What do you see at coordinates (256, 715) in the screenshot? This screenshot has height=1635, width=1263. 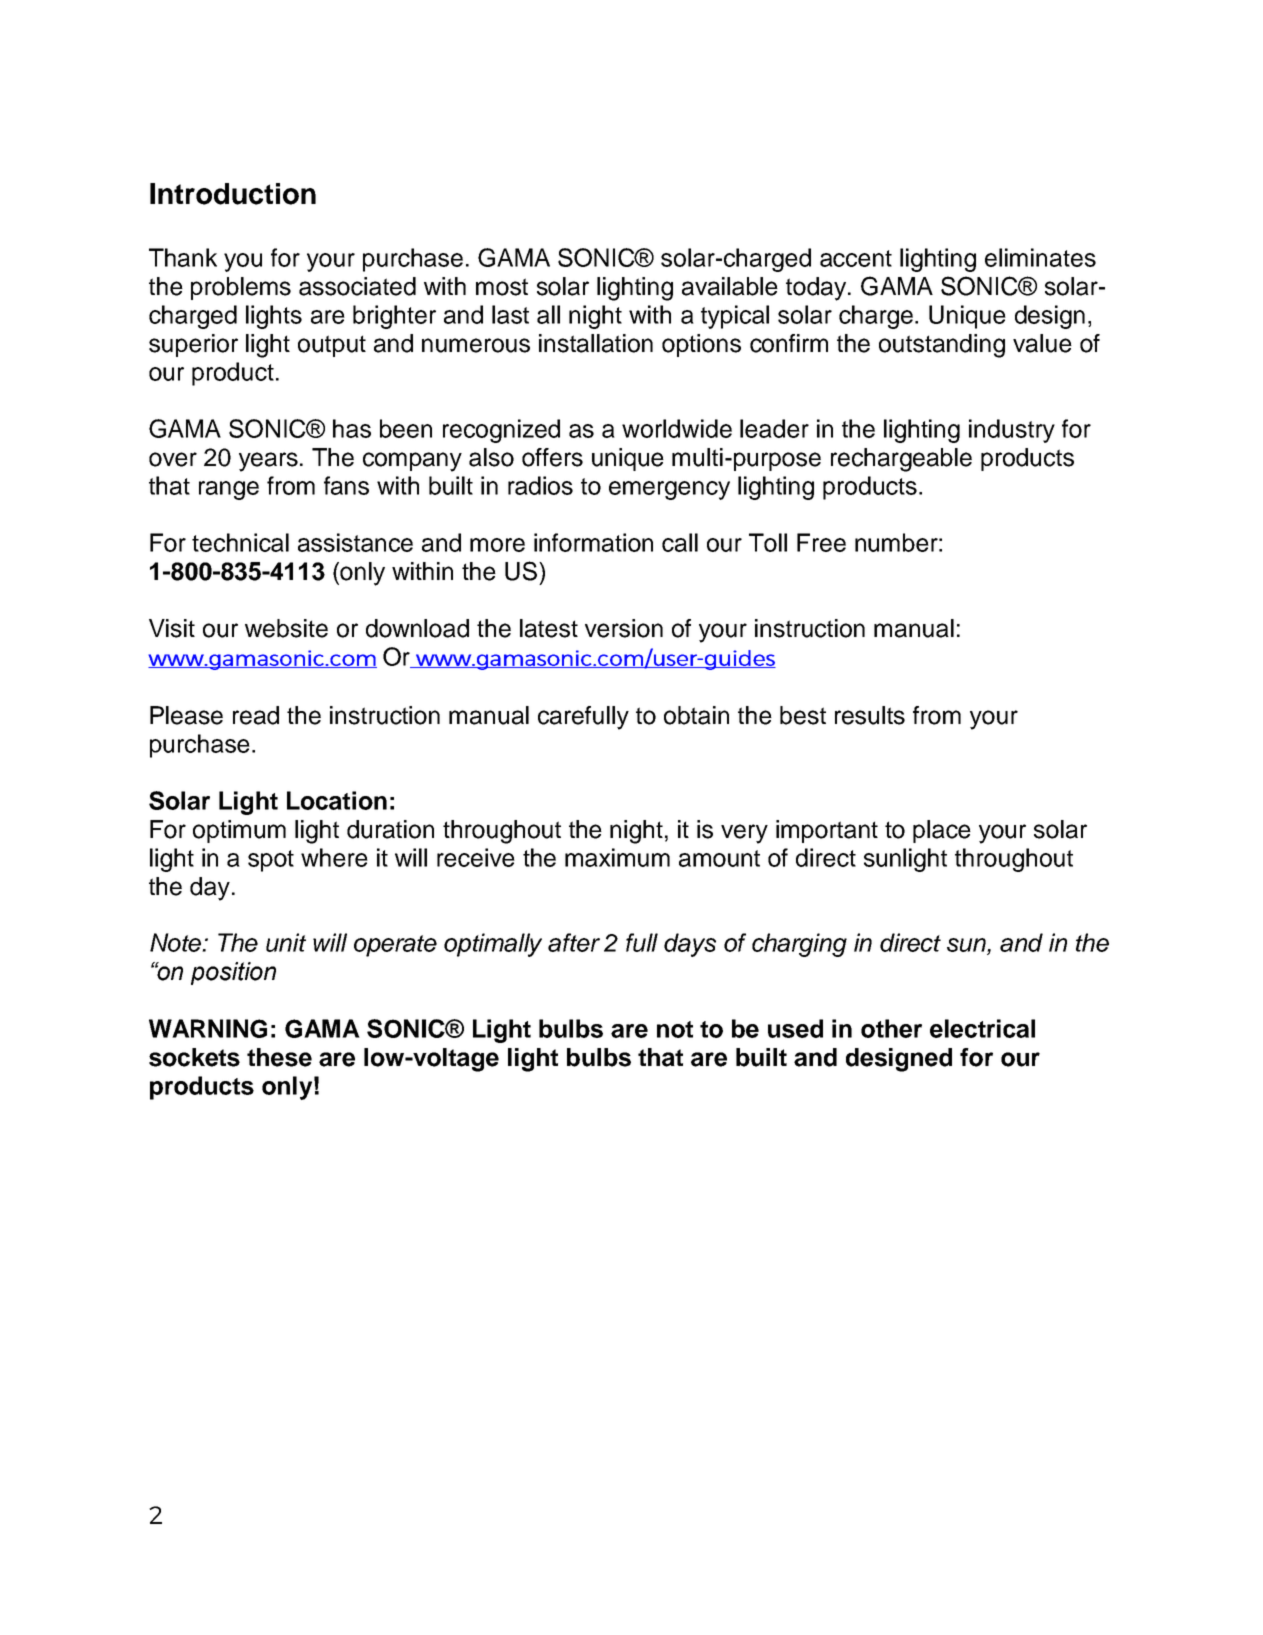 I see `read` at bounding box center [256, 715].
